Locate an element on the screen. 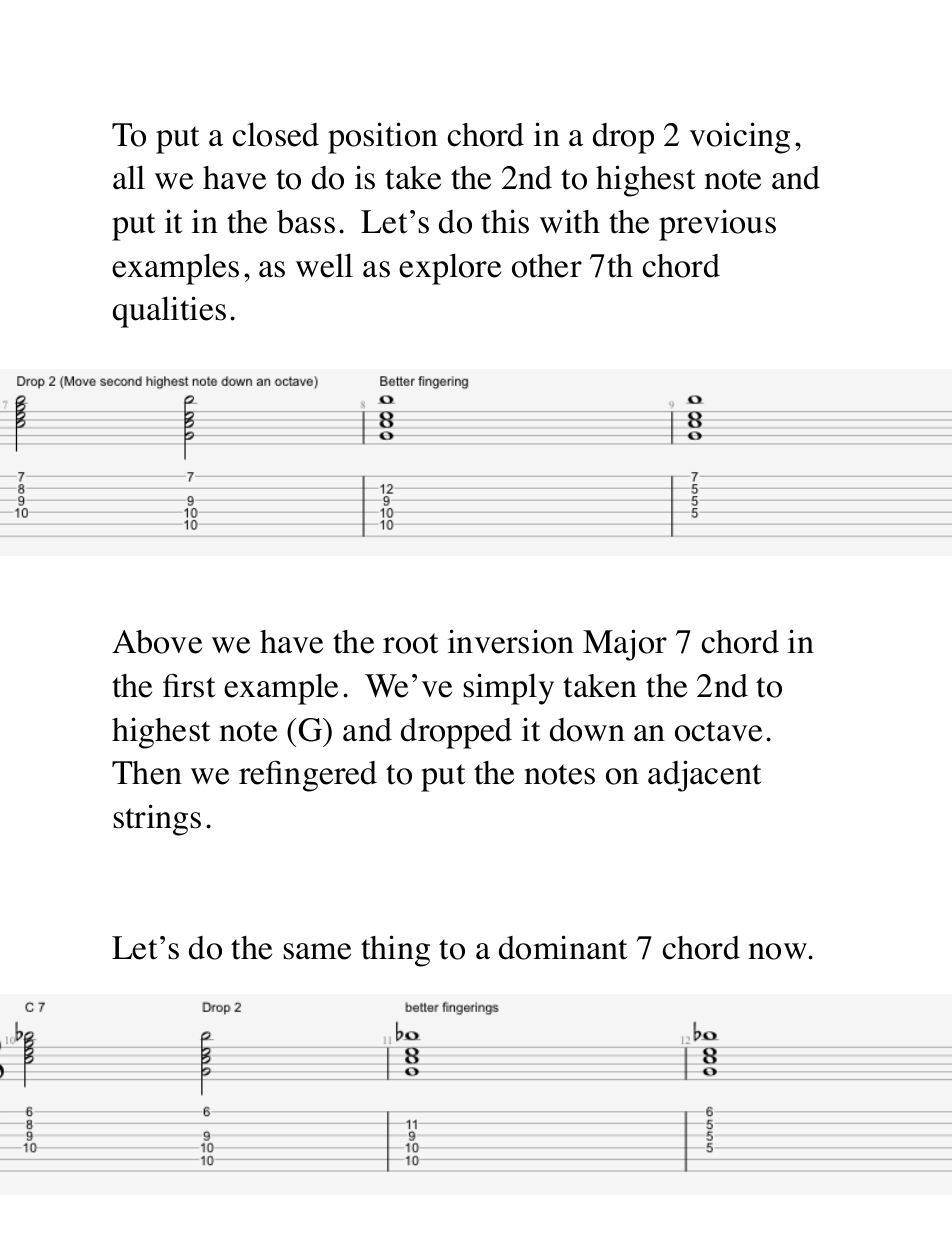 The width and height of the screenshot is (952, 1233). same is located at coordinates (317, 951).
